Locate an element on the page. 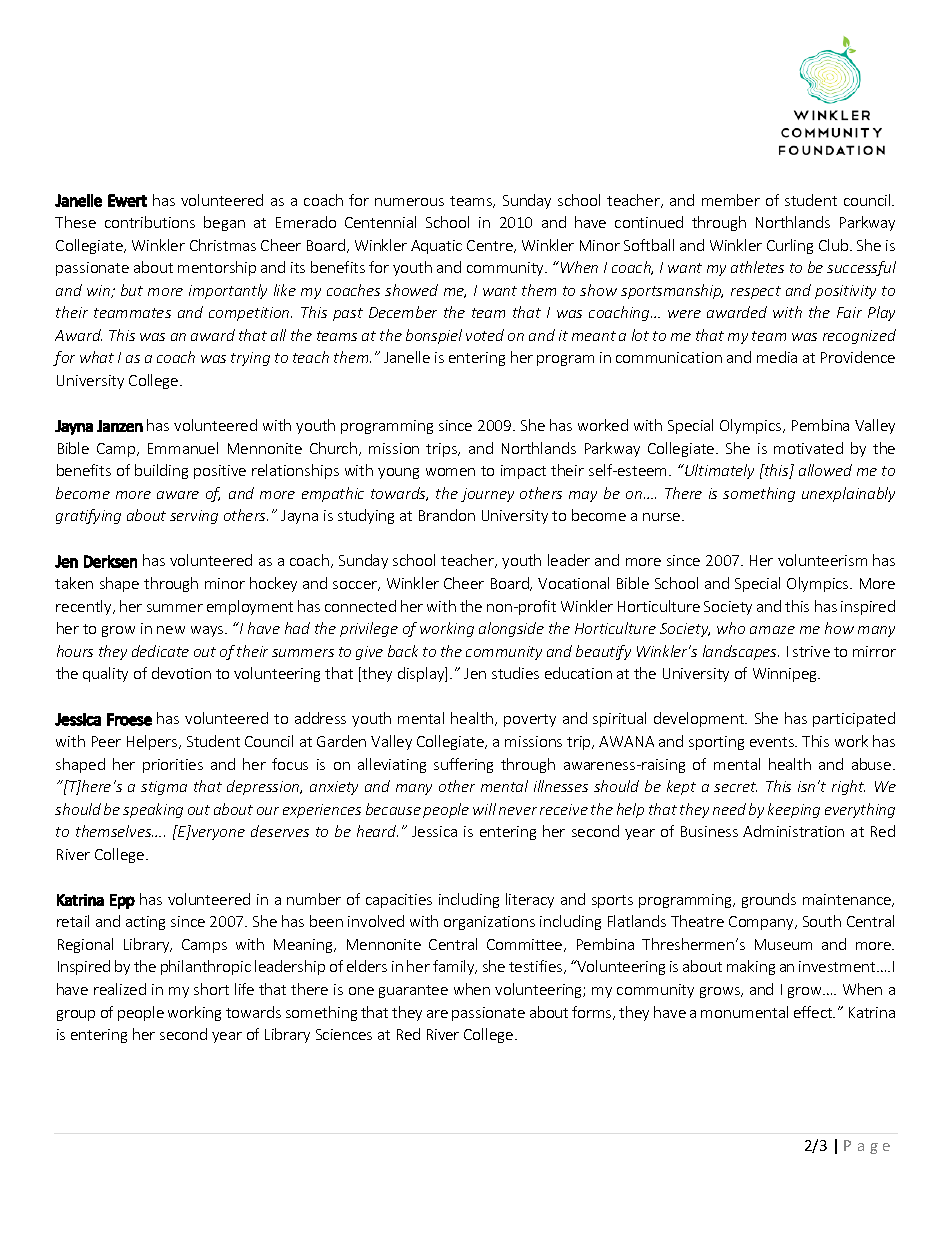  guarantee is located at coordinates (413, 991).
